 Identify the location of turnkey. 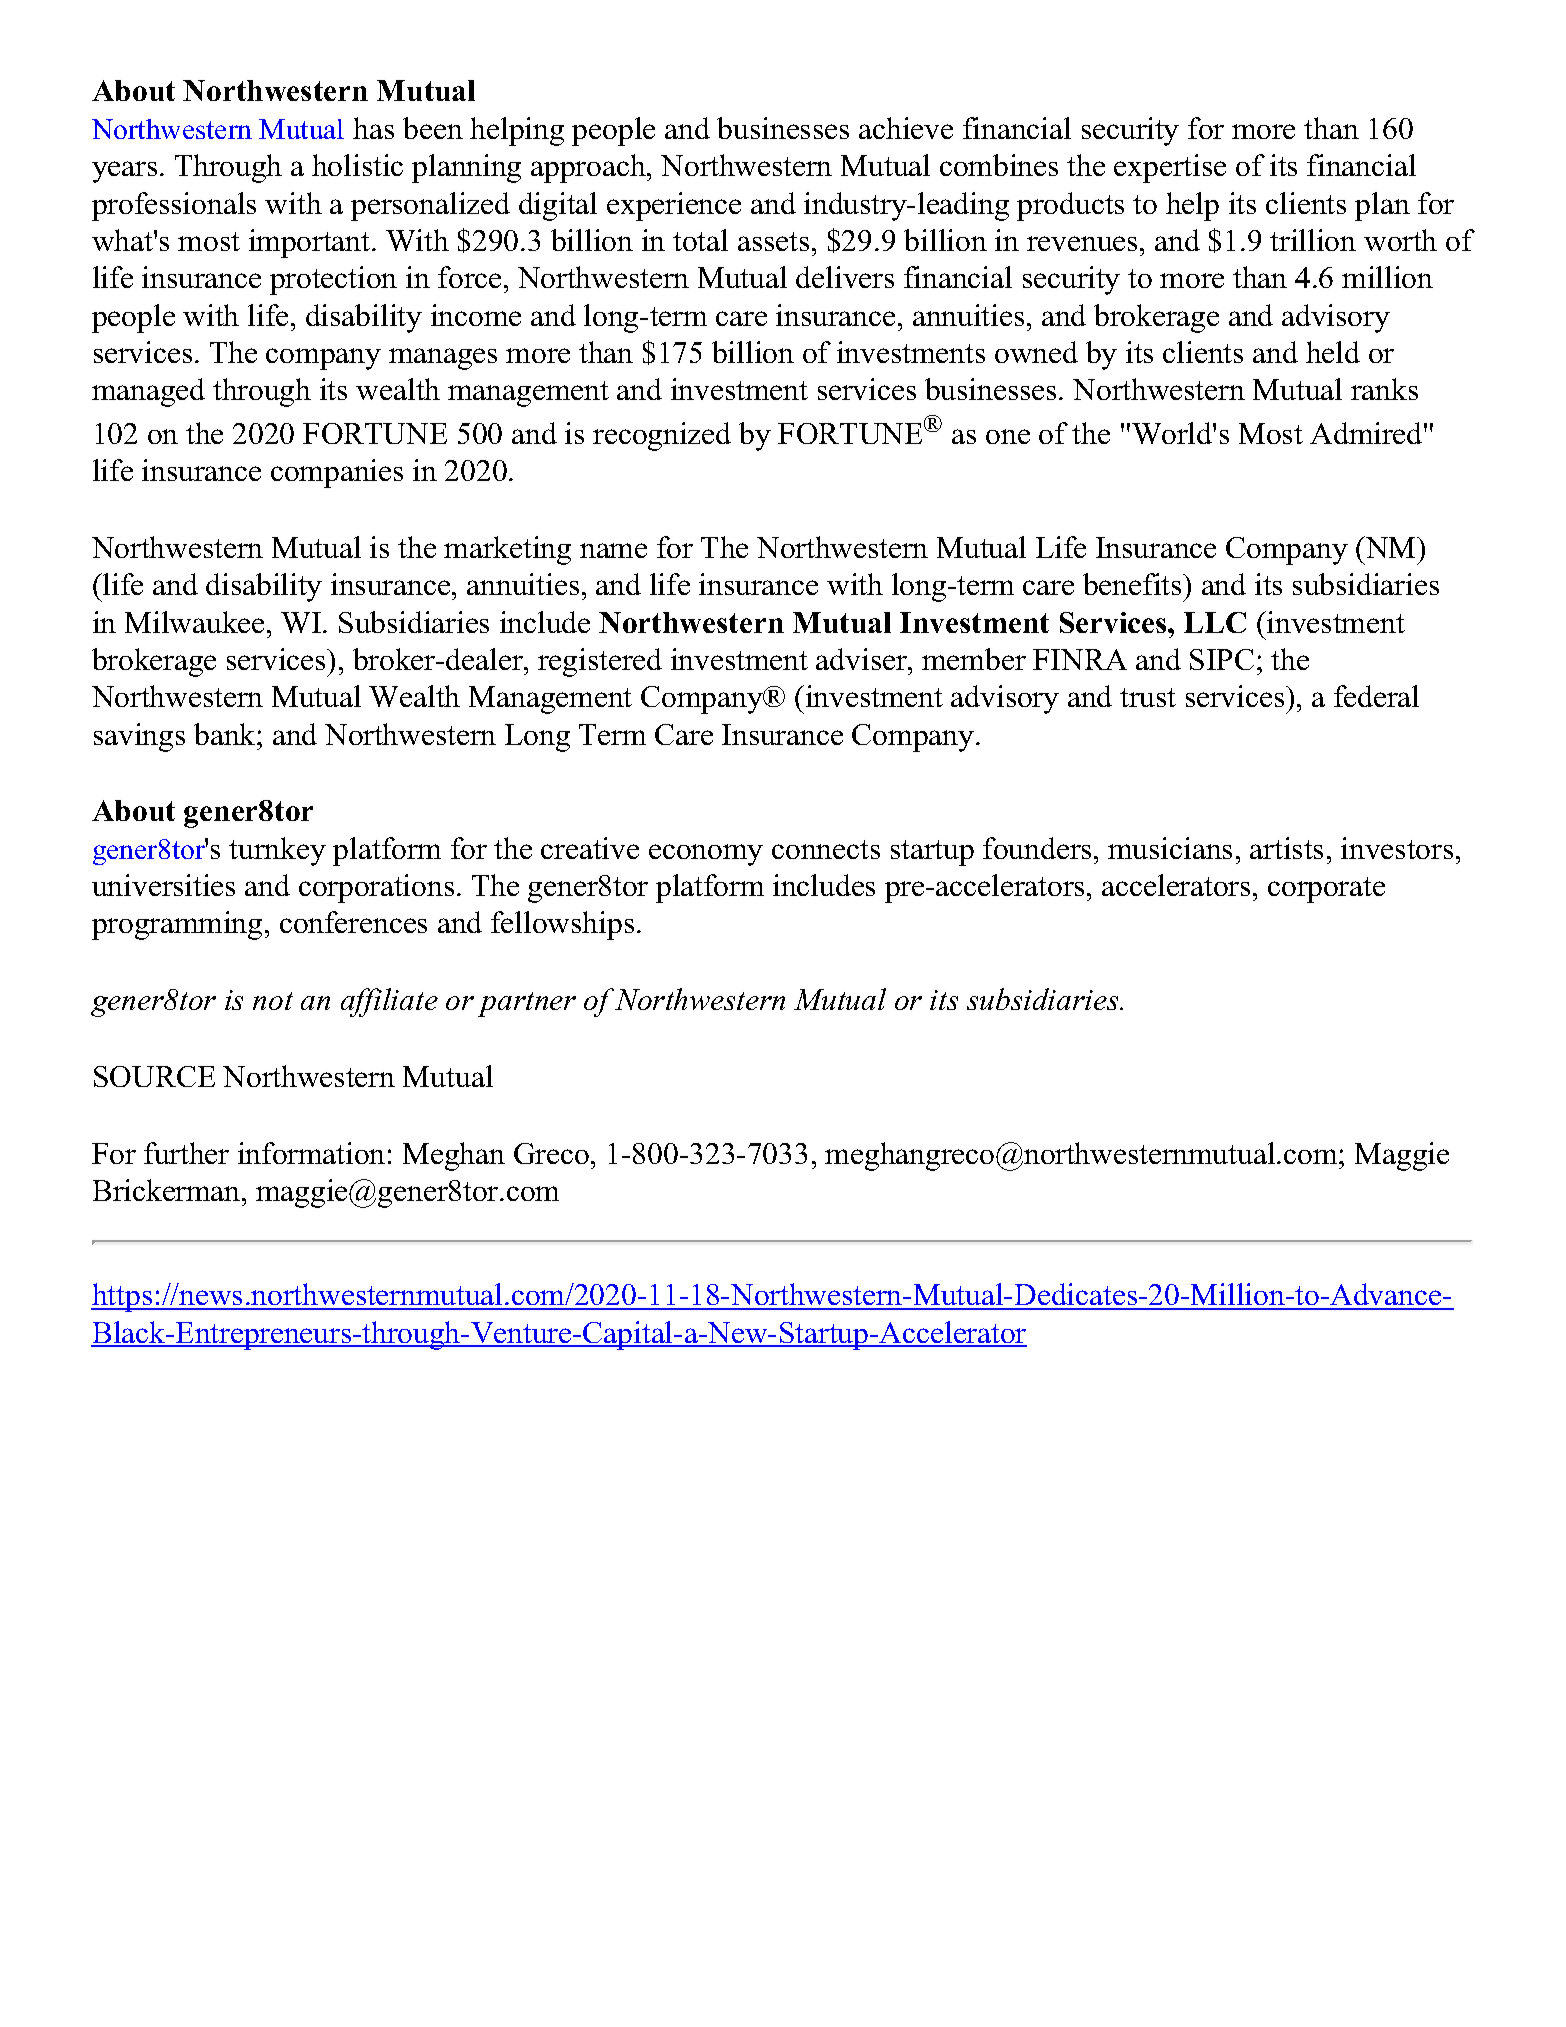
(277, 851).
